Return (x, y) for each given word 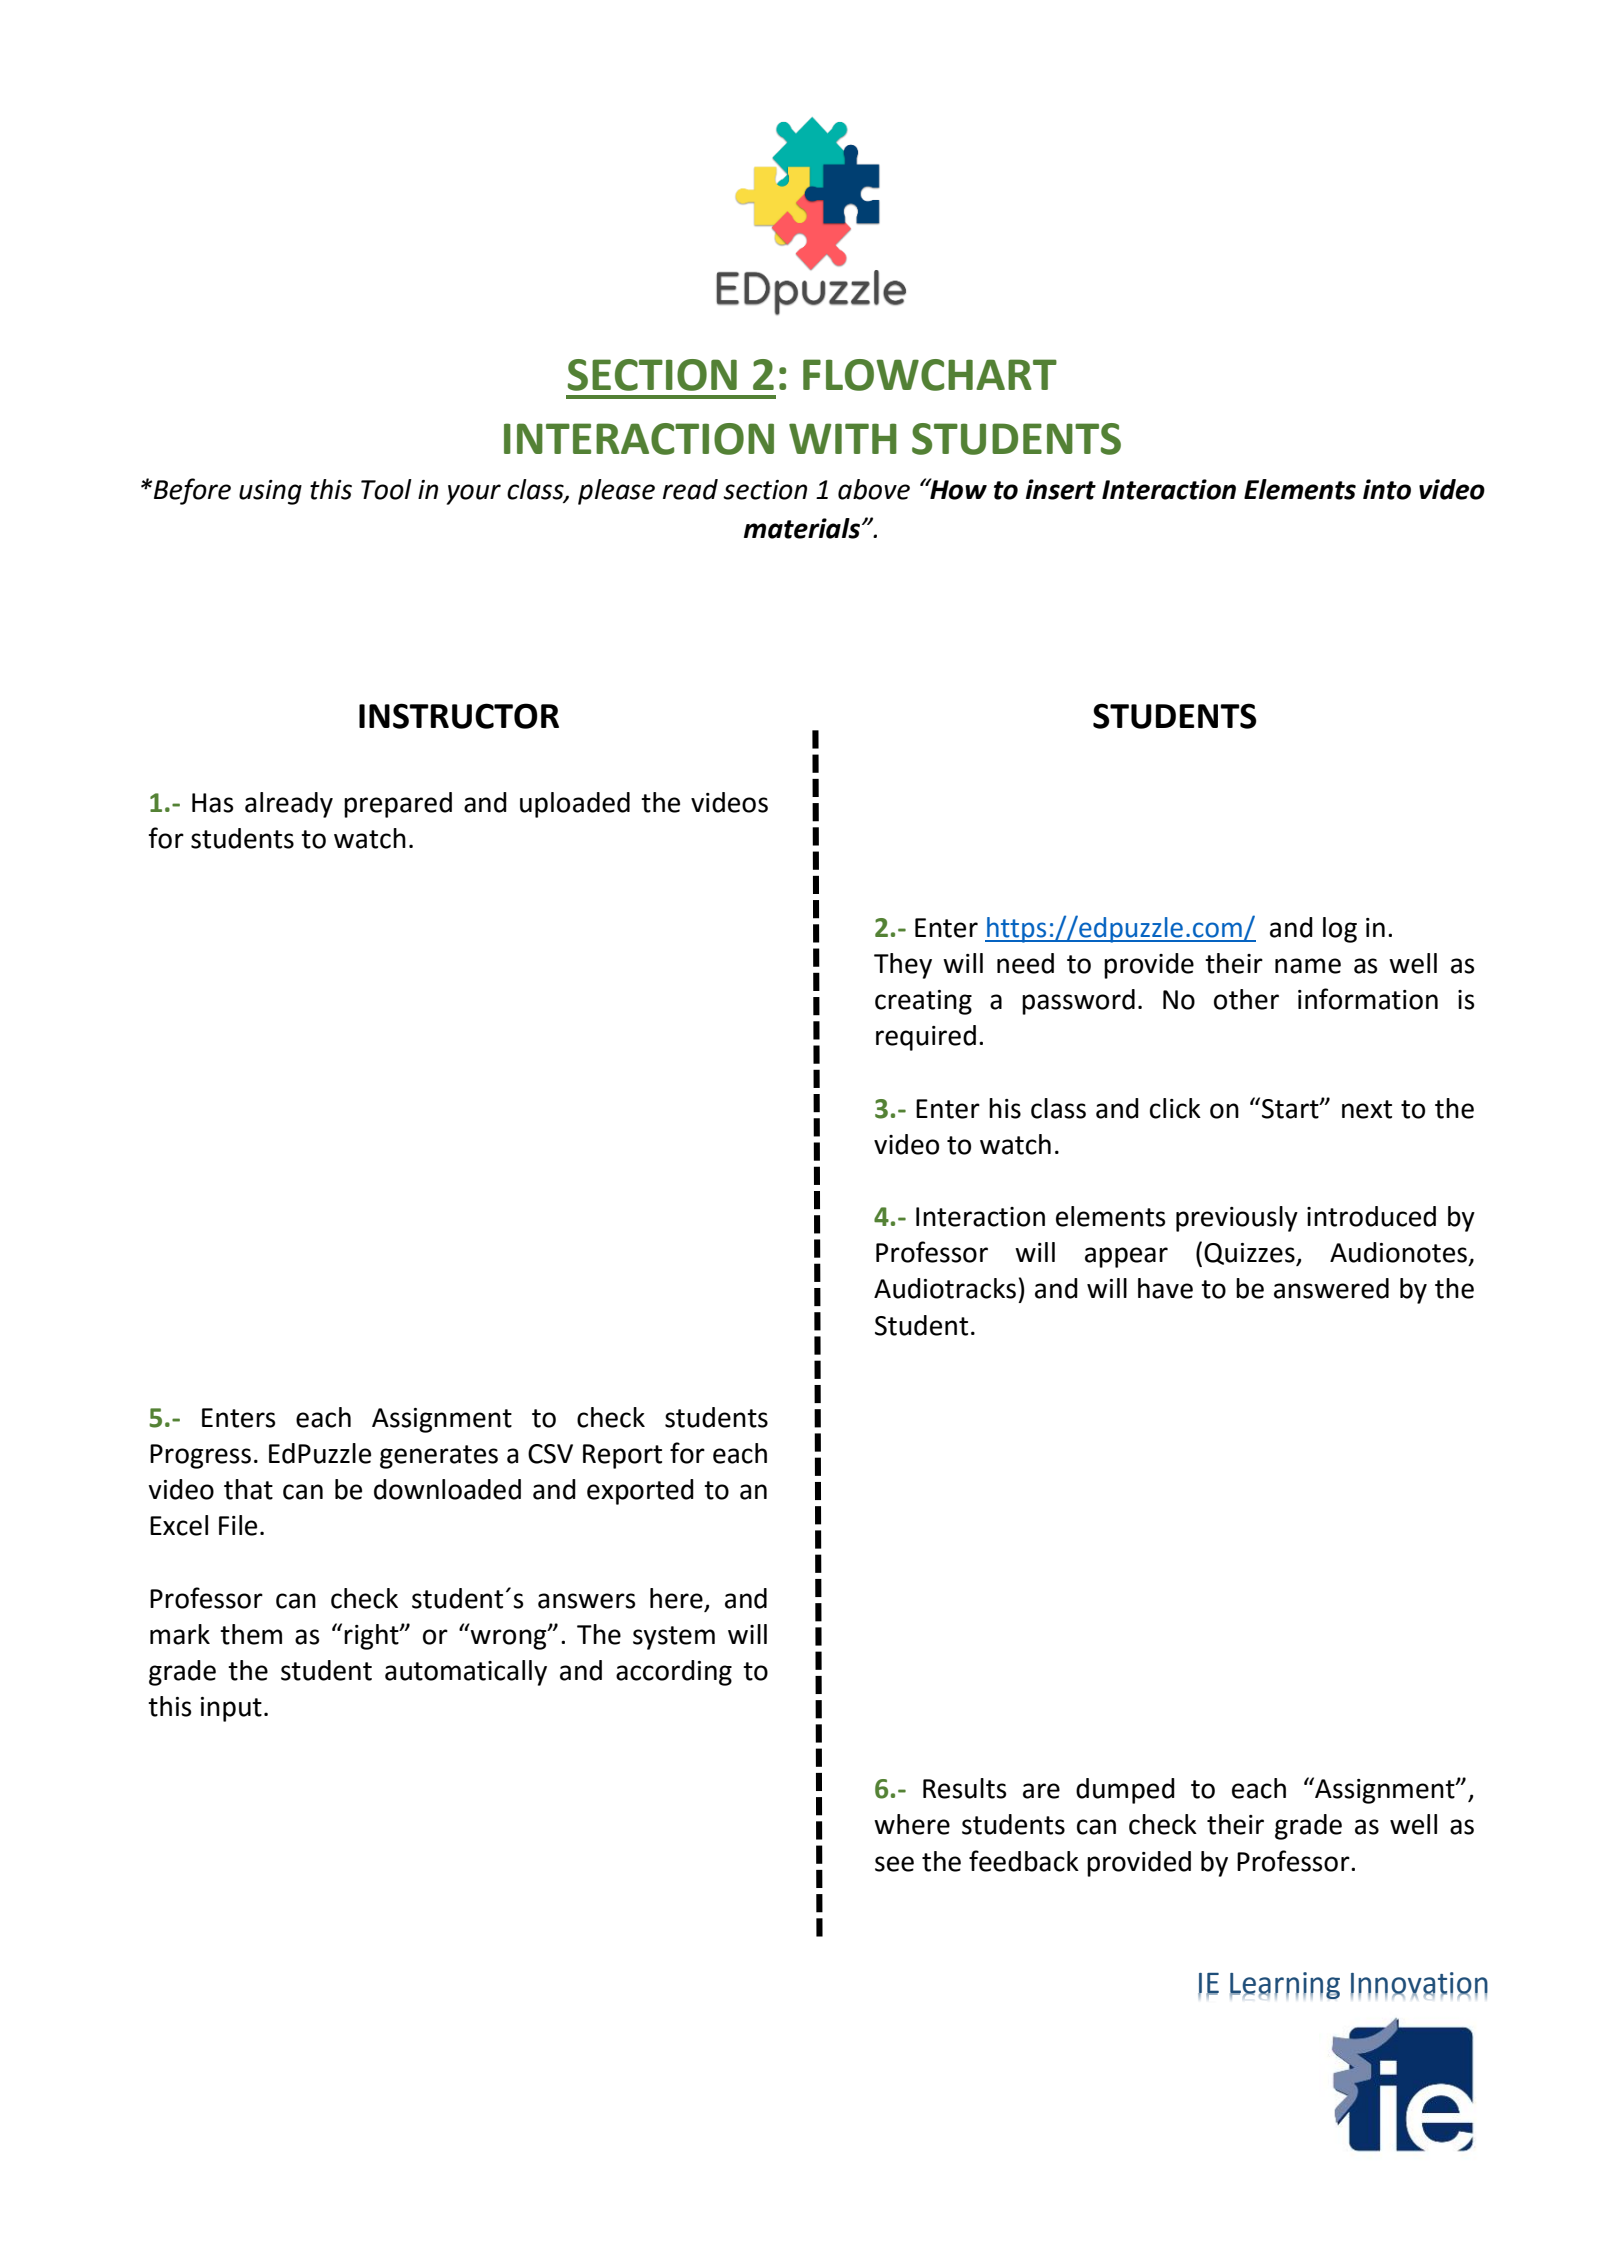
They (903, 966)
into (1387, 489)
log (1340, 930)
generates (439, 1457)
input (231, 1709)
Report (622, 1456)
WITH (843, 438)
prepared (398, 805)
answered (1331, 1288)
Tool (386, 489)
